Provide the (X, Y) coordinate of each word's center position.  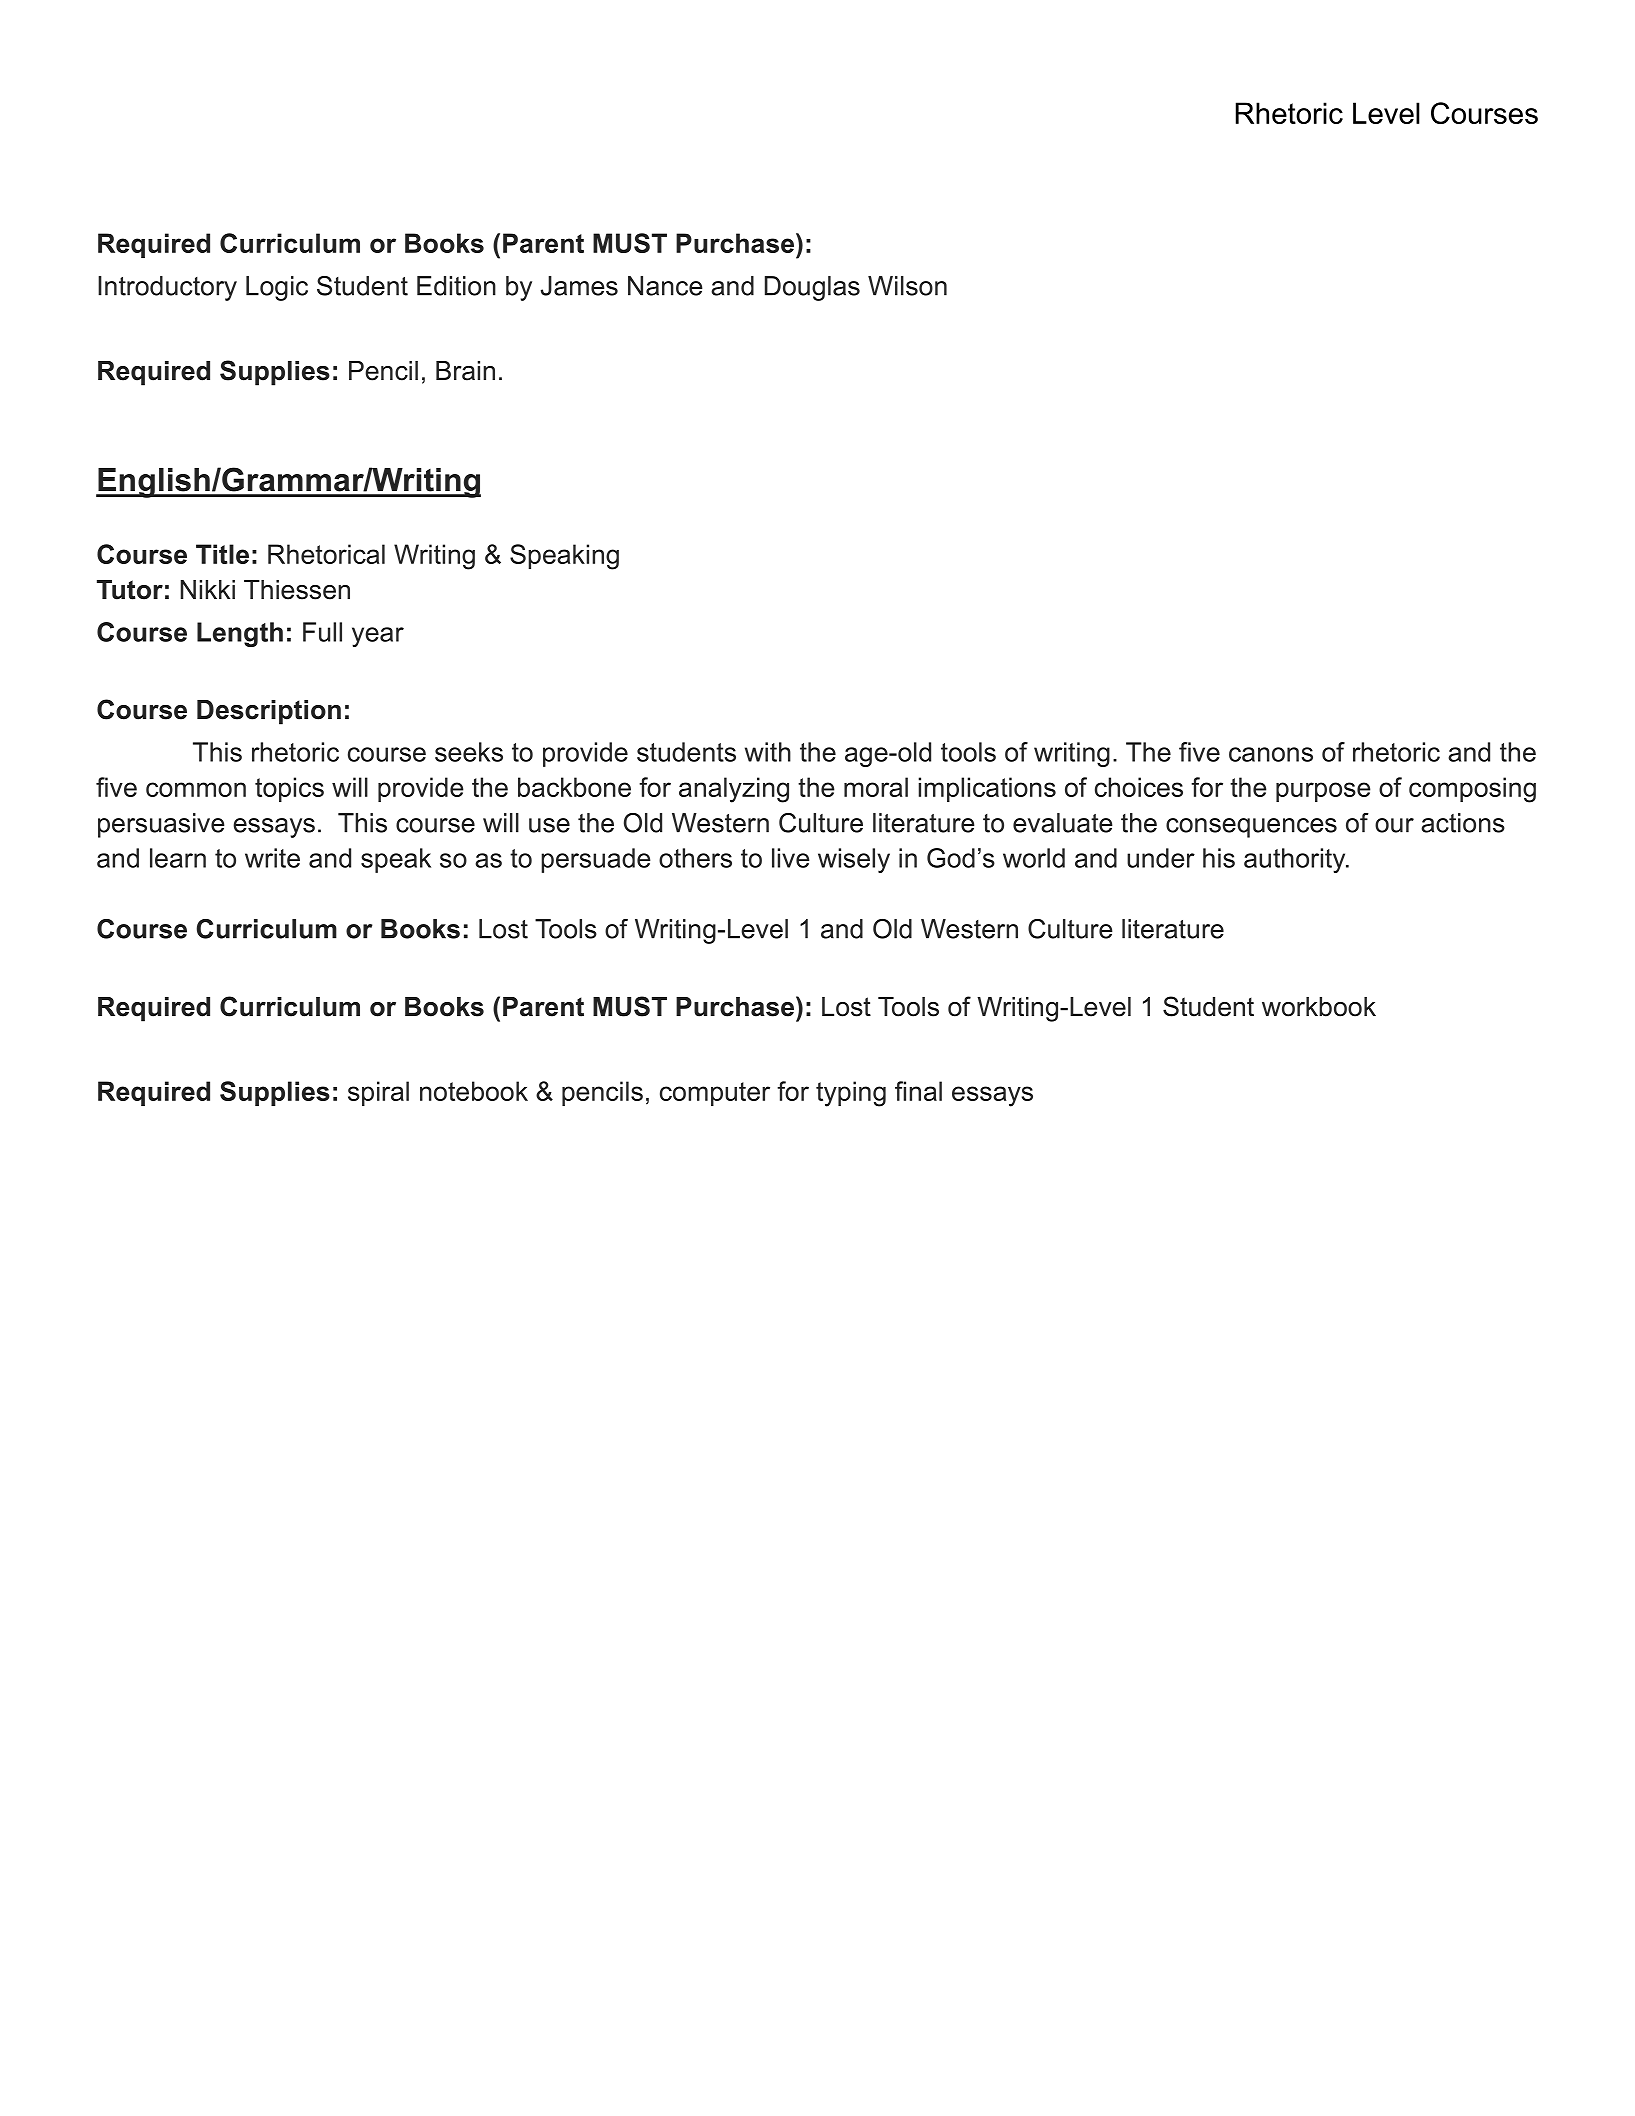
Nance (665, 286)
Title (222, 554)
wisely (854, 860)
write (272, 858)
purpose (1323, 792)
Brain (465, 371)
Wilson (907, 286)
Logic (277, 288)
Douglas (812, 288)
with (768, 752)
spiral (378, 1093)
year (378, 637)
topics (289, 789)
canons (1271, 754)
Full (322, 632)
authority (1296, 860)
